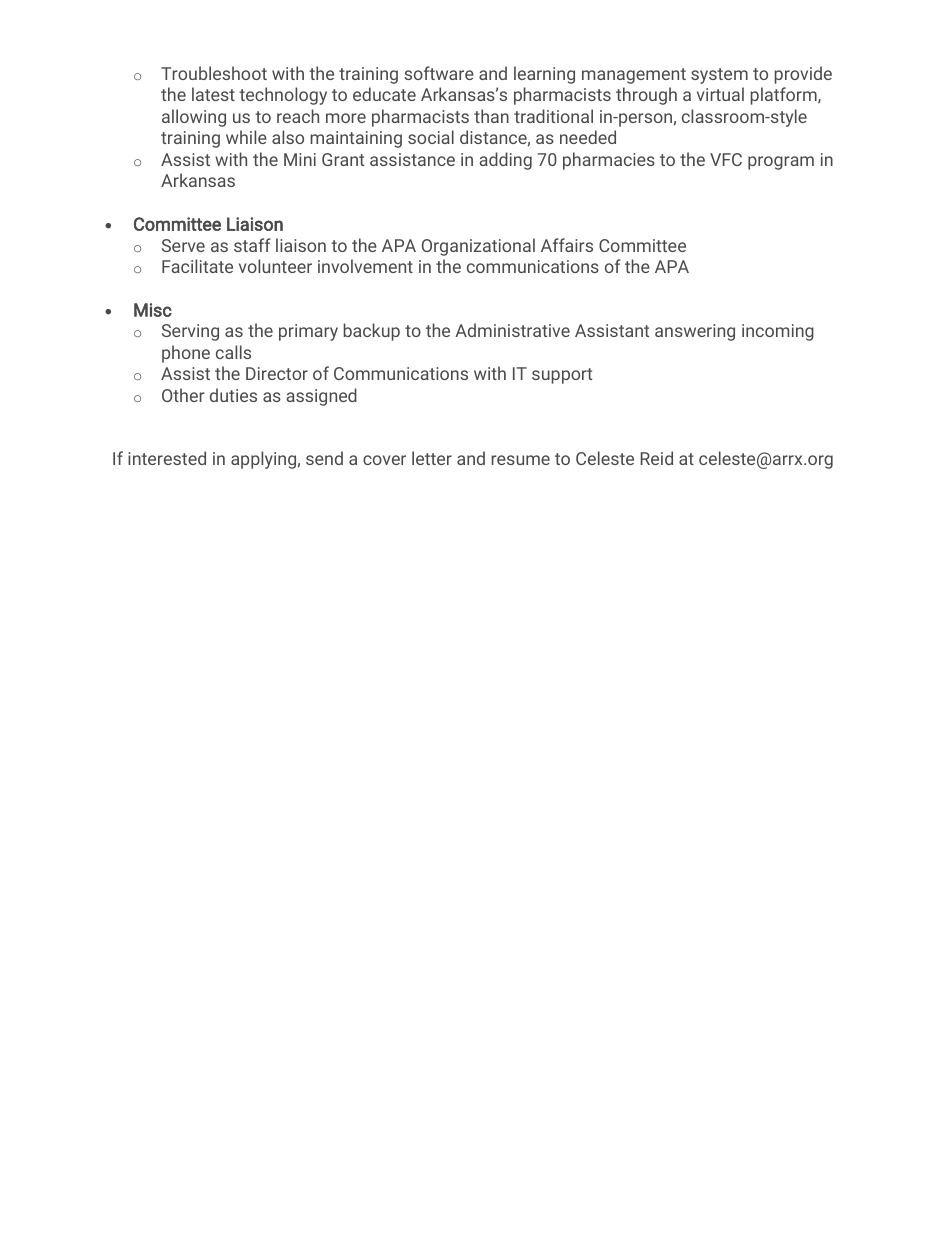 The height and width of the image is (1233, 952). I want to click on letter, so click(432, 458).
